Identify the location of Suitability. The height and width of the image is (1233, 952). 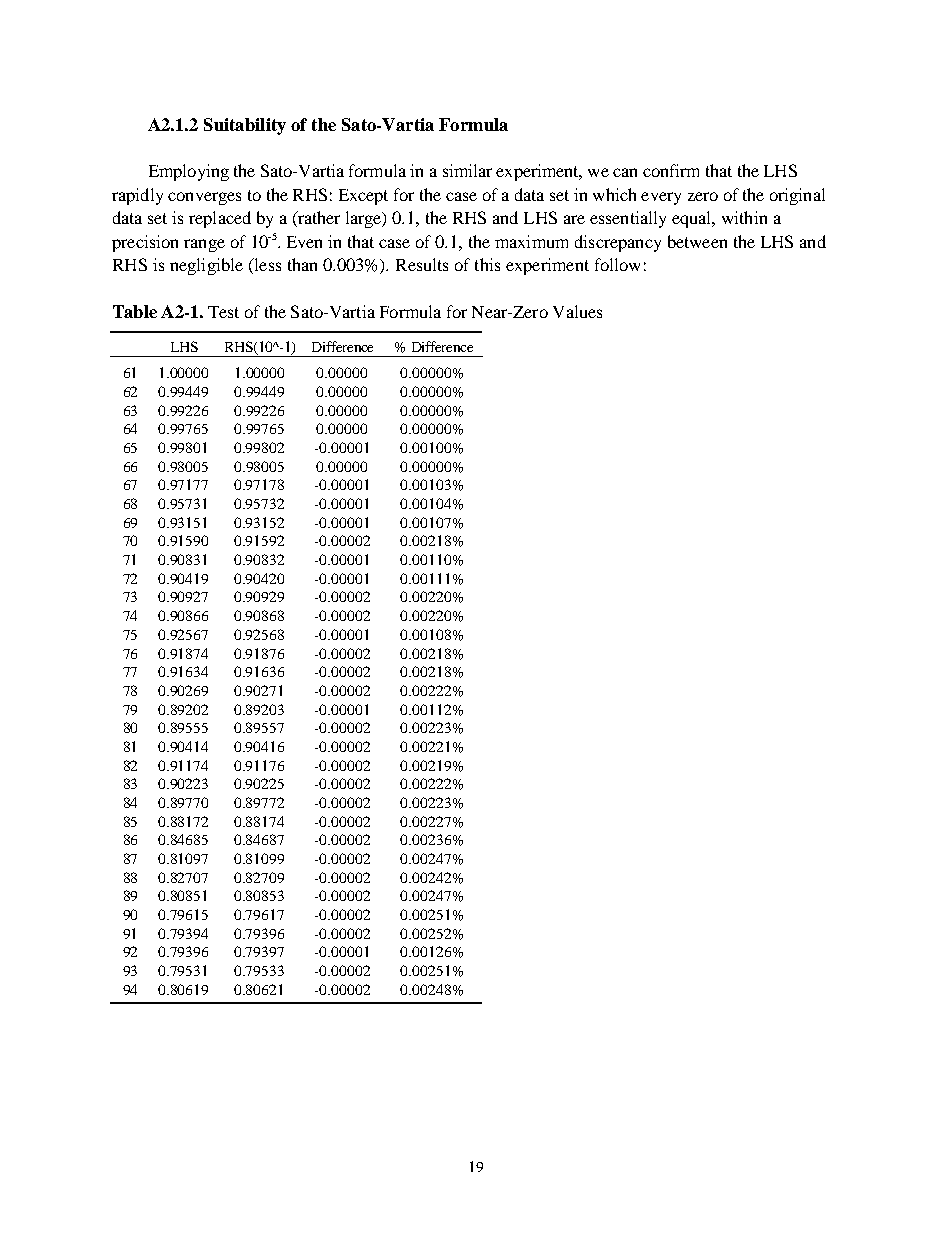
(245, 126).
